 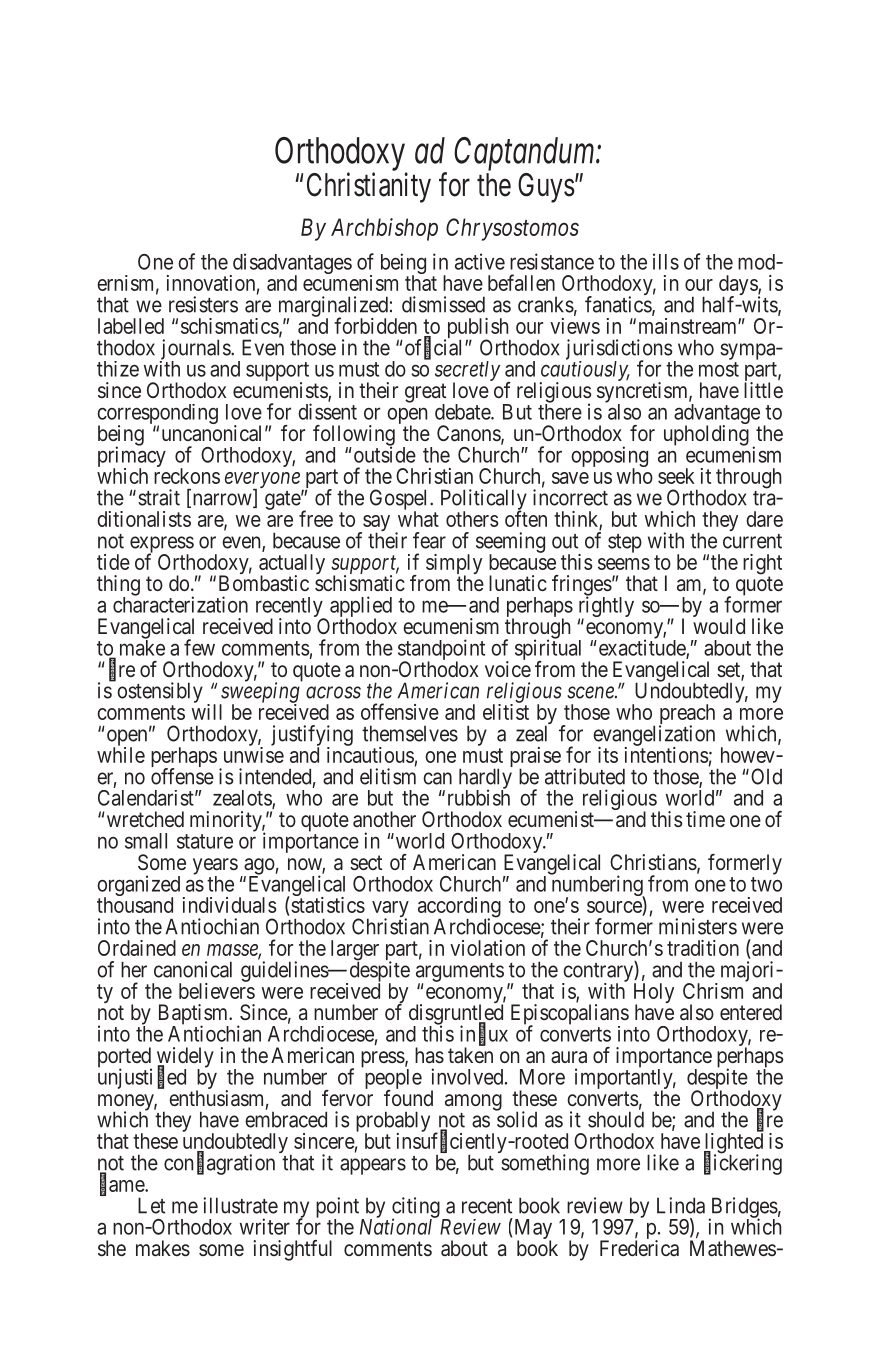 I want to click on resisters, so click(x=203, y=304).
